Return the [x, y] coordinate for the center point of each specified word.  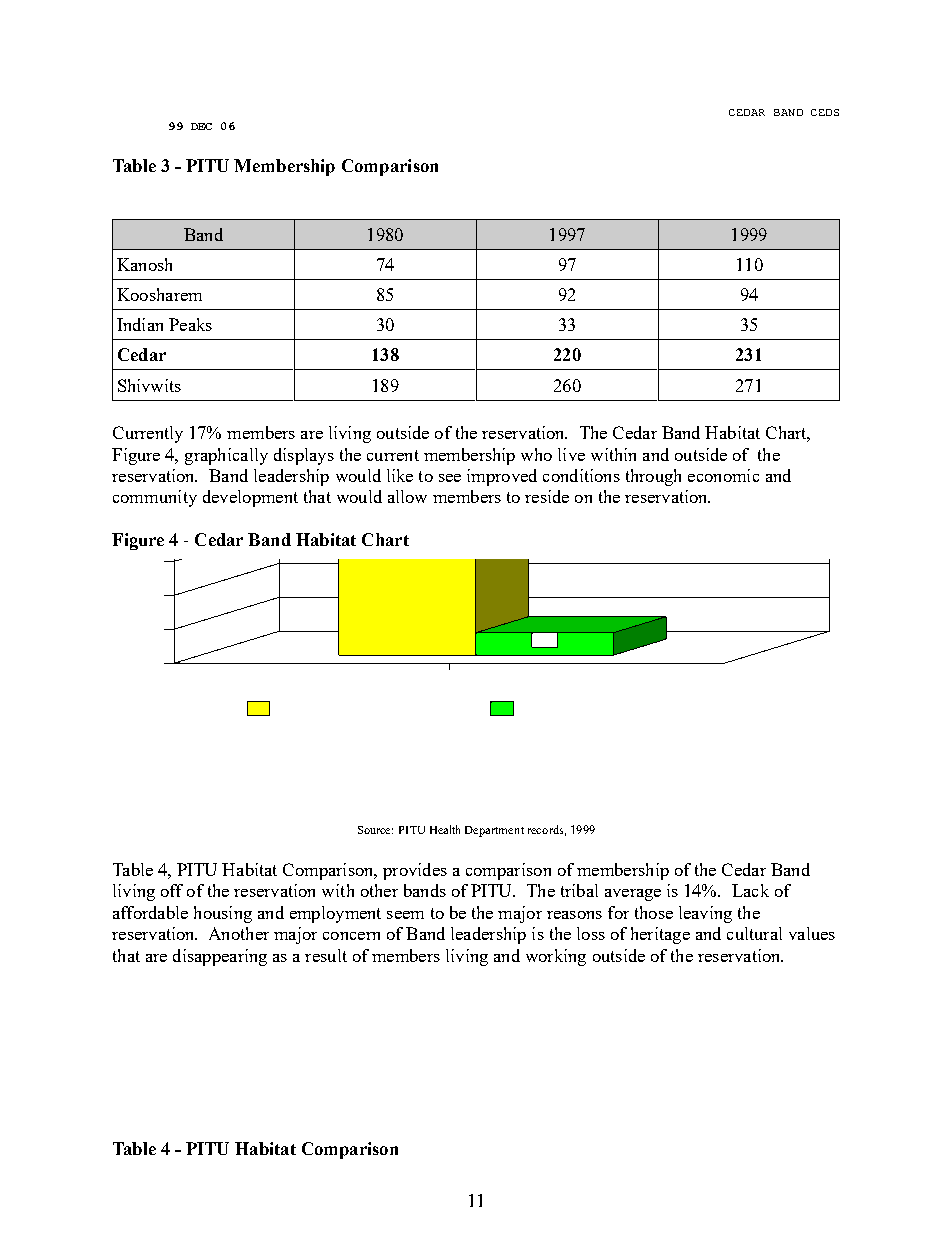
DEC [201, 126]
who [536, 454]
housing [223, 914]
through [653, 477]
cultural [754, 933]
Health [445, 829]
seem [405, 915]
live [571, 454]
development [250, 498]
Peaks [190, 324]
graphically [226, 456]
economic [723, 475]
